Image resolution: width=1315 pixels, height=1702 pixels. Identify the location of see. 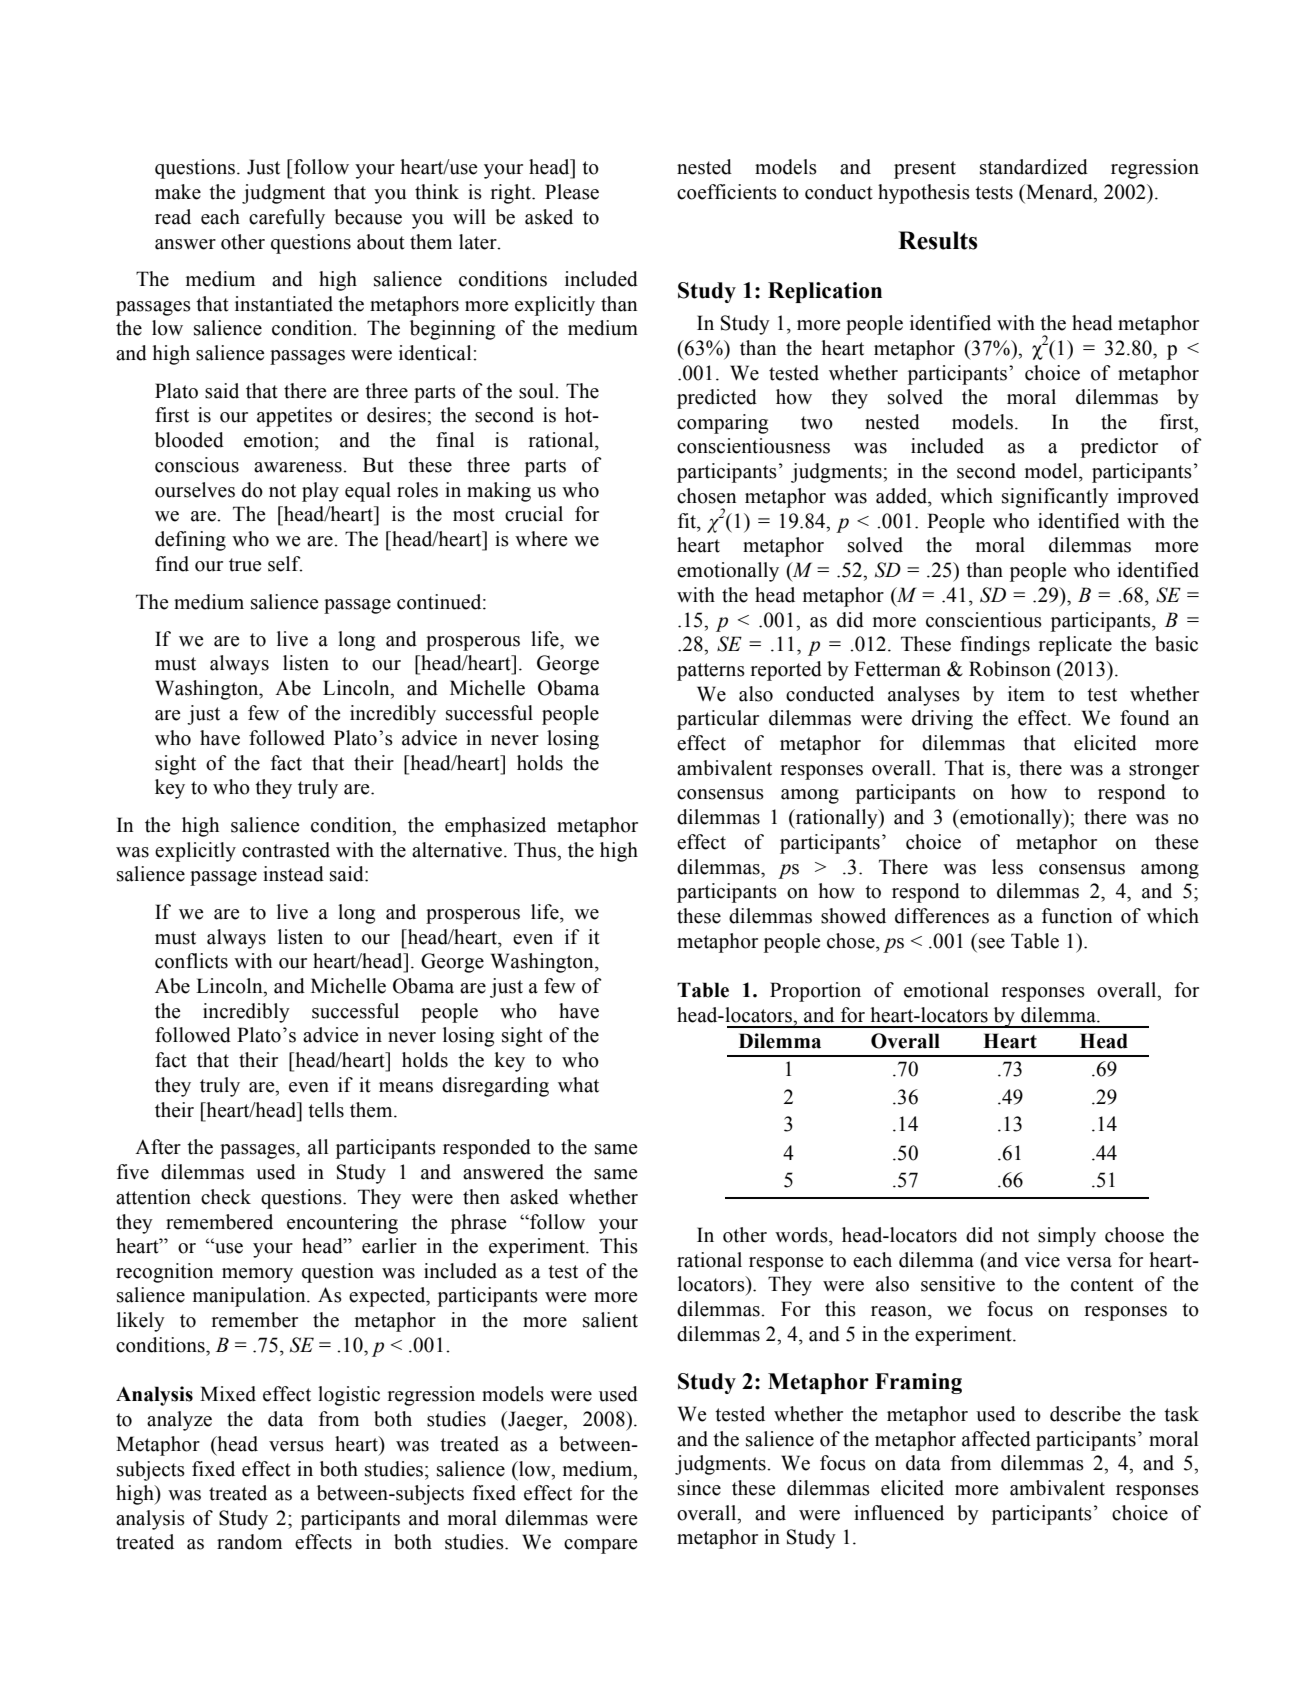
(992, 943).
